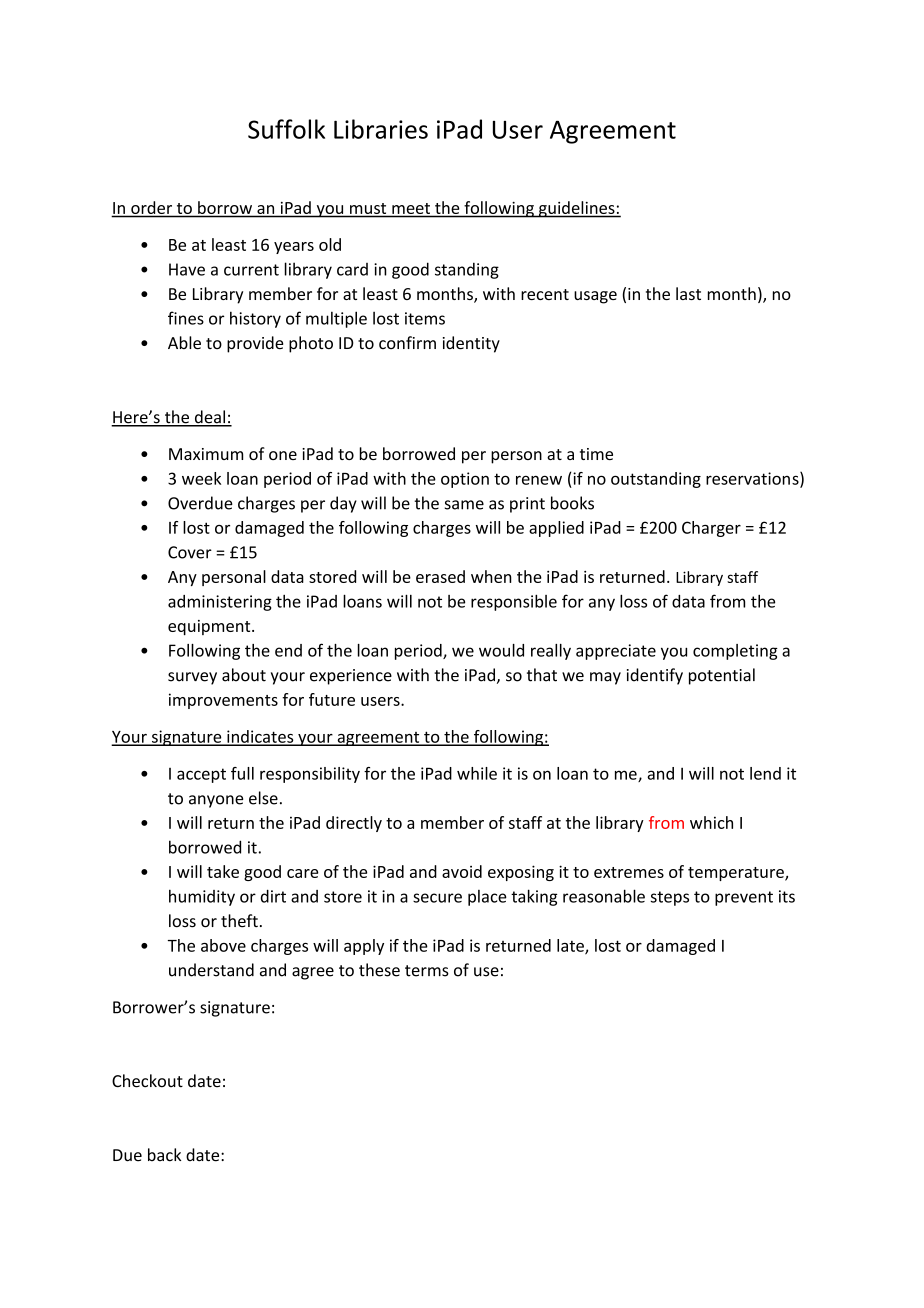 This page has width=924, height=1308. What do you see at coordinates (210, 628) in the page?
I see `equipment` at bounding box center [210, 628].
